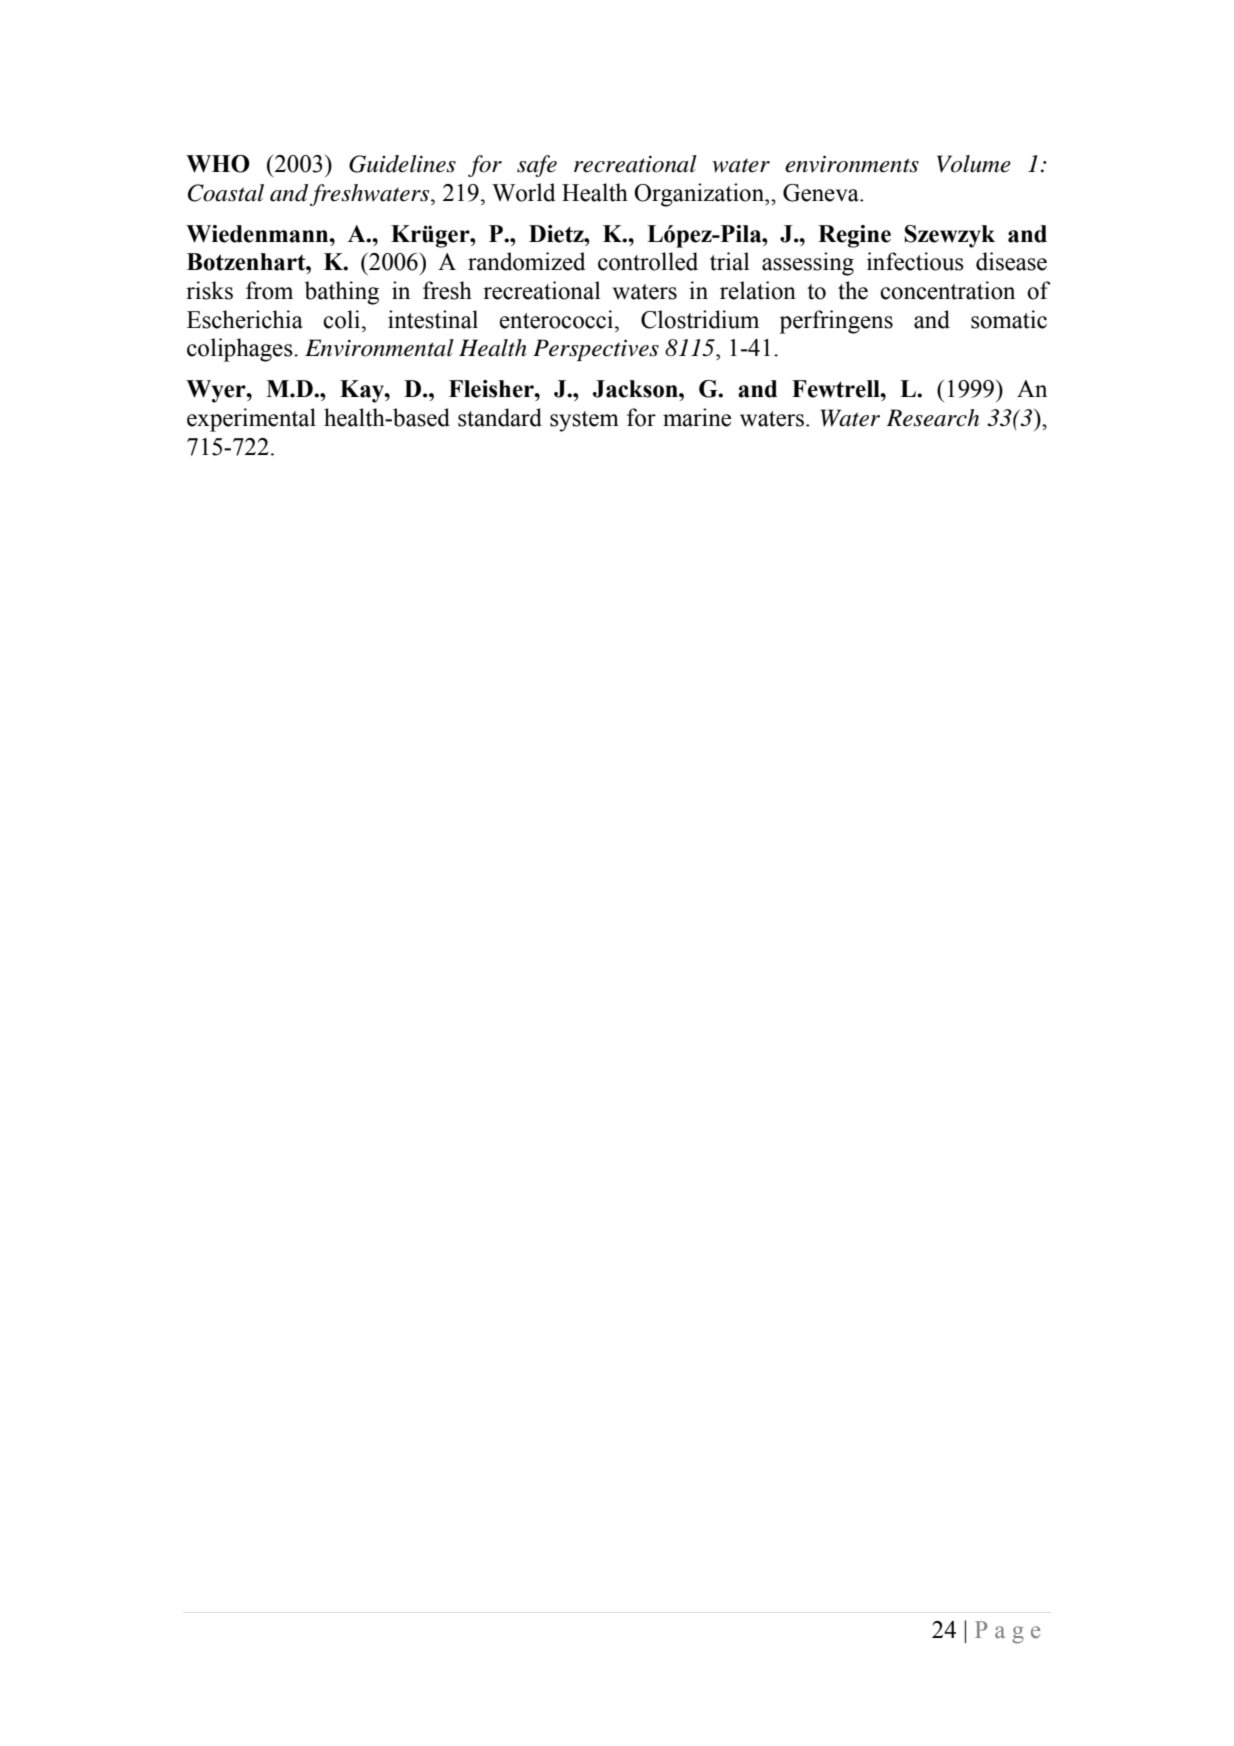 This page has width=1234, height=1746. What do you see at coordinates (342, 293) in the page?
I see `bathing` at bounding box center [342, 293].
